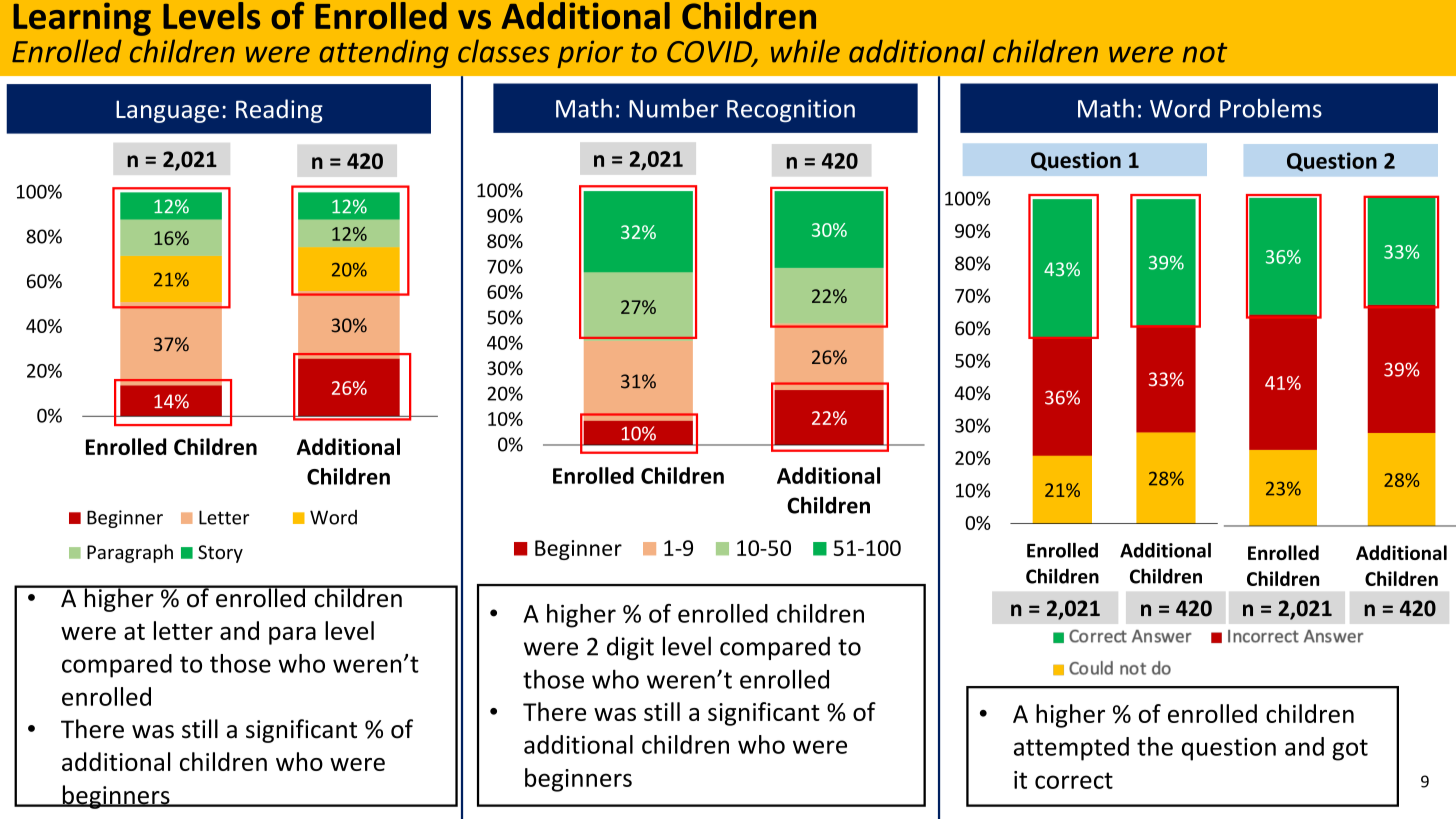 This screenshot has height=819, width=1456. Describe the element at coordinates (384, 54) in the screenshot. I see `attending` at that location.
